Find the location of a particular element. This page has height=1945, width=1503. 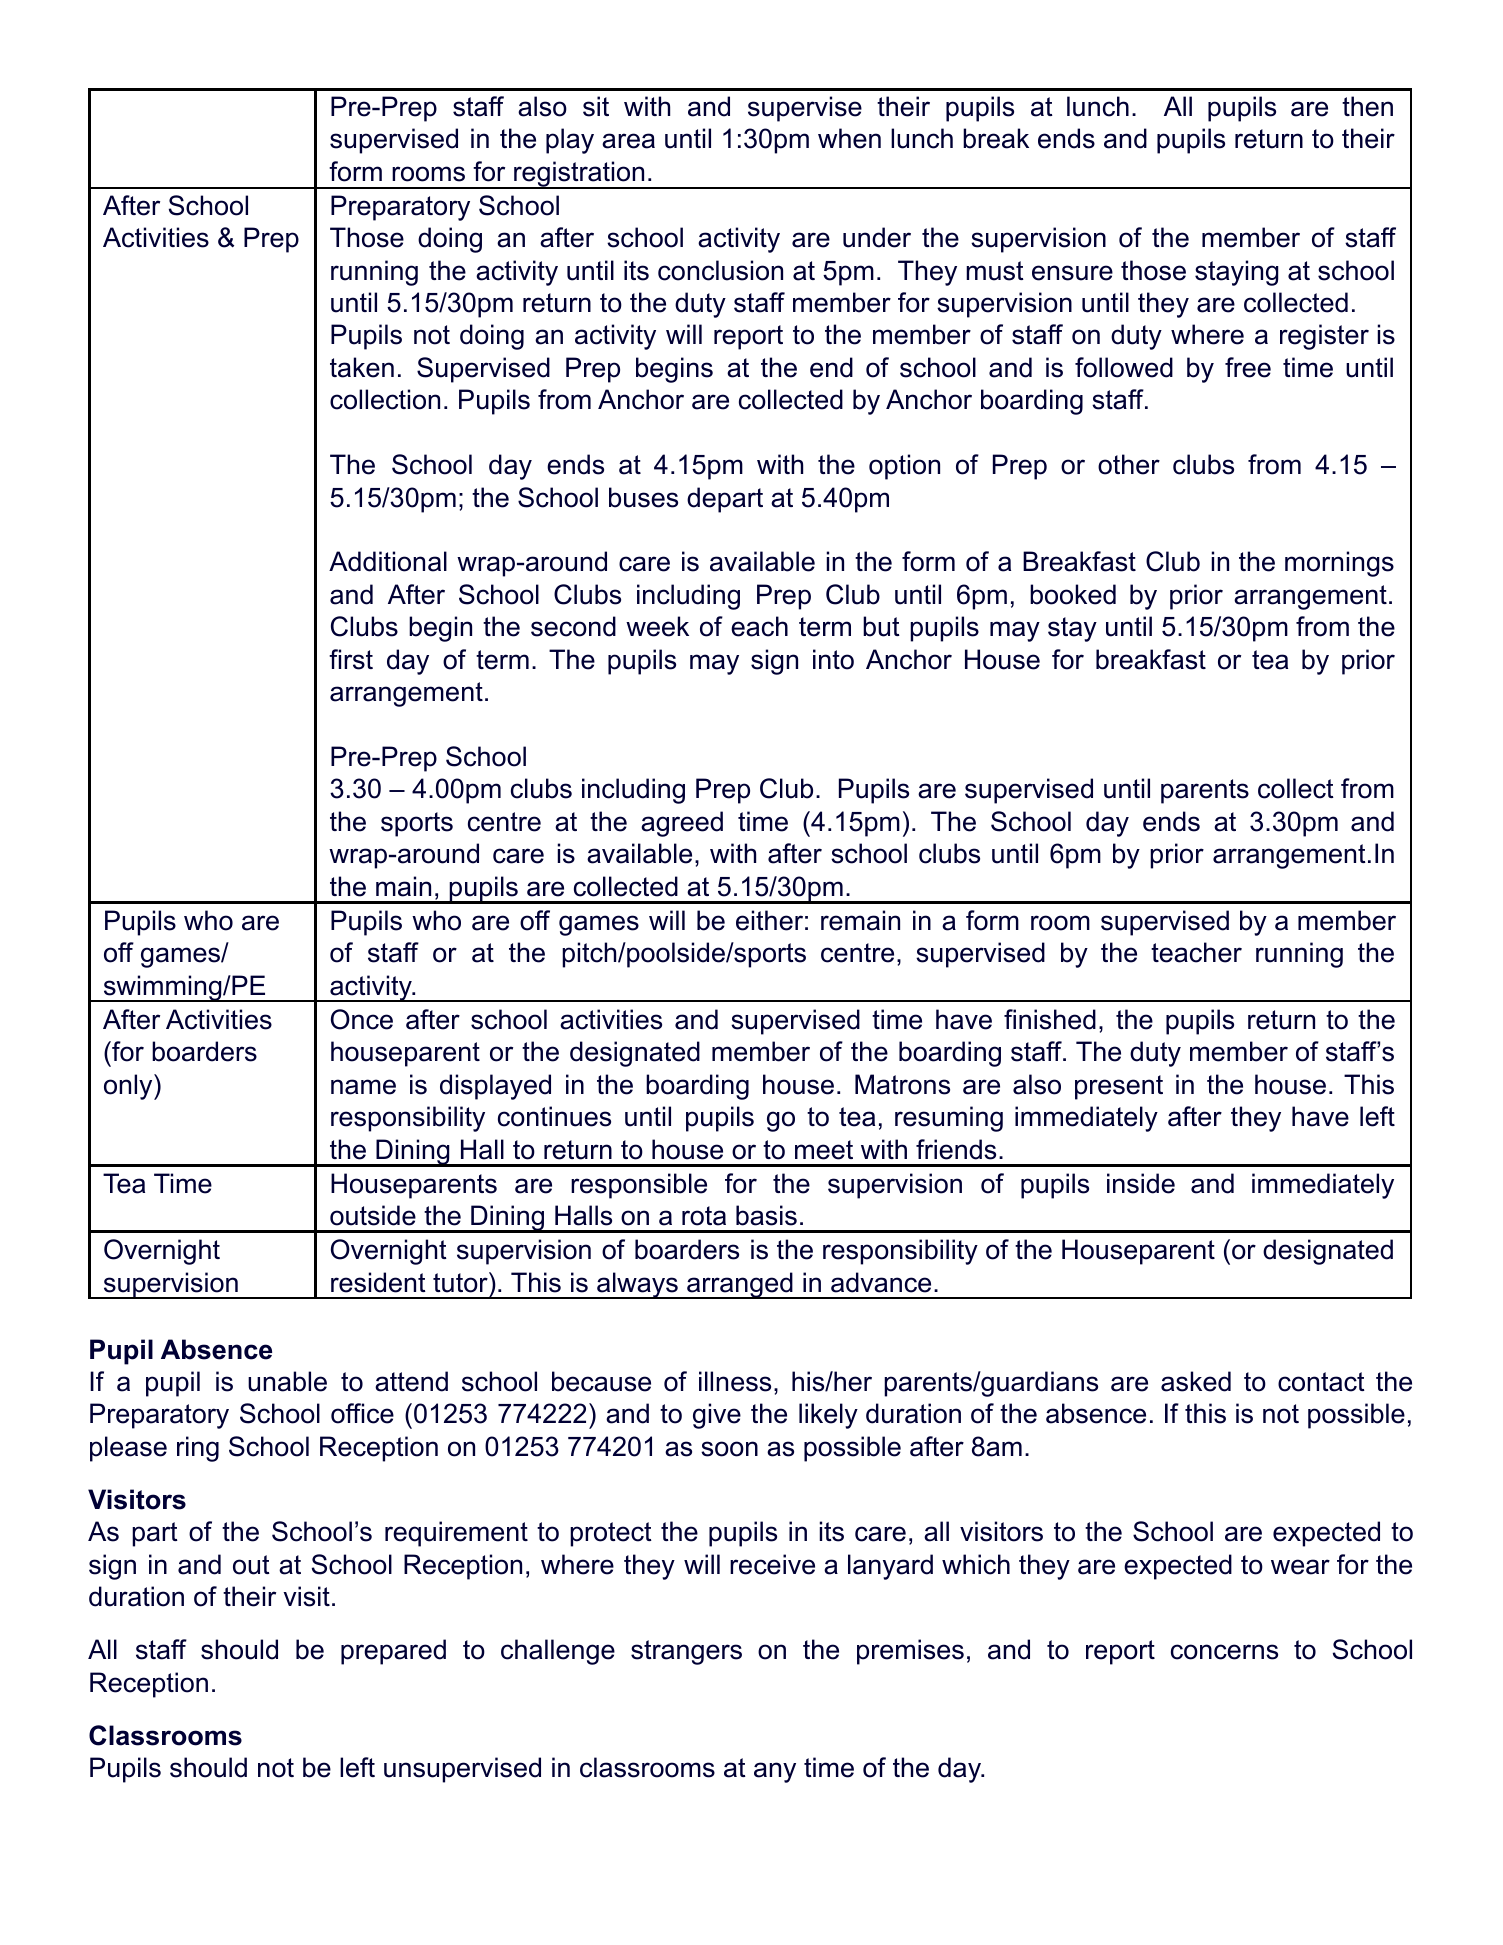

when is located at coordinates (849, 138).
